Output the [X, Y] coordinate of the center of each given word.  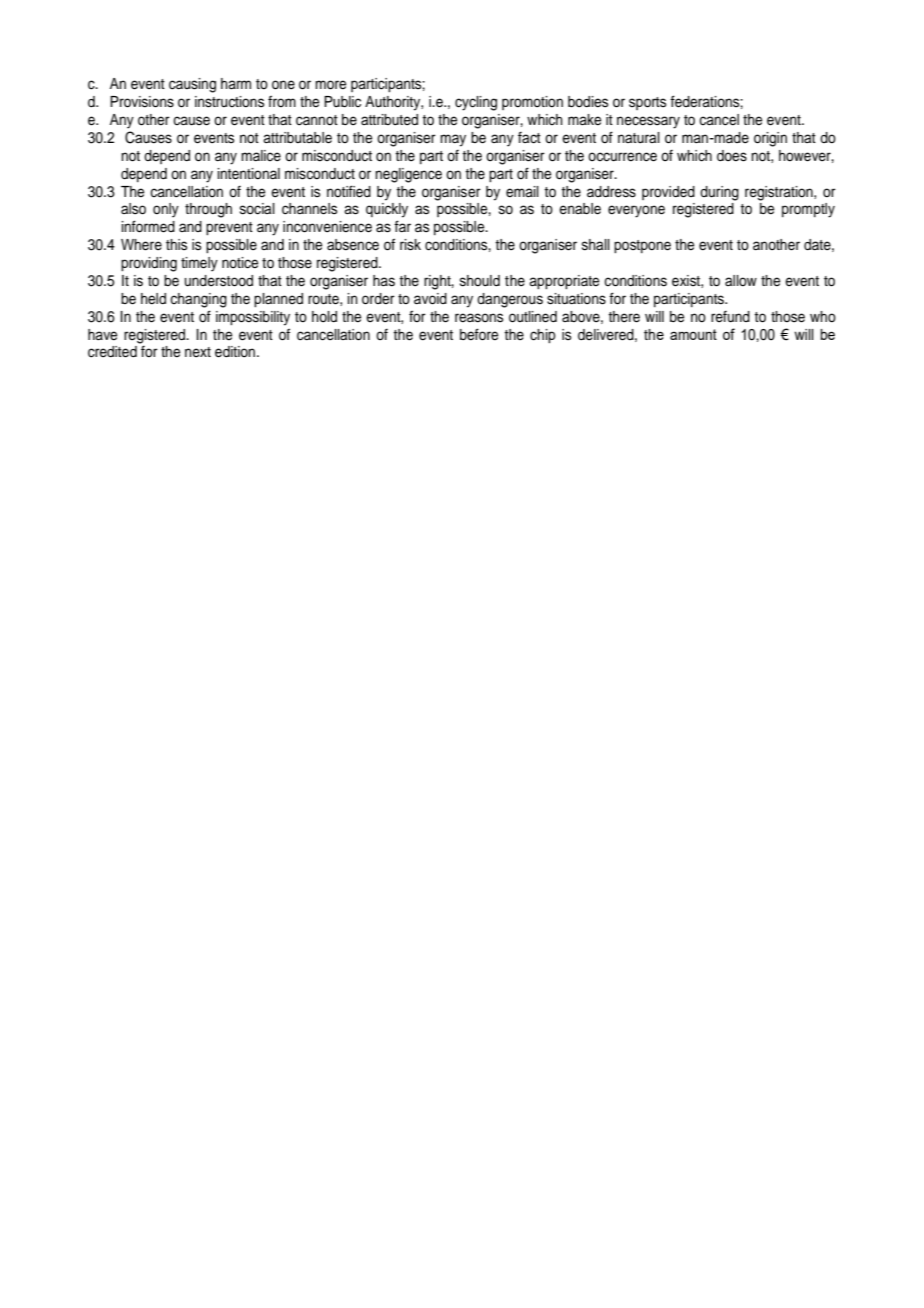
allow [741, 281]
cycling [476, 103]
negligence [408, 175]
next [198, 352]
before [479, 334]
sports [647, 103]
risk [410, 245]
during [719, 193]
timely [199, 264]
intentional [248, 174]
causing [192, 85]
